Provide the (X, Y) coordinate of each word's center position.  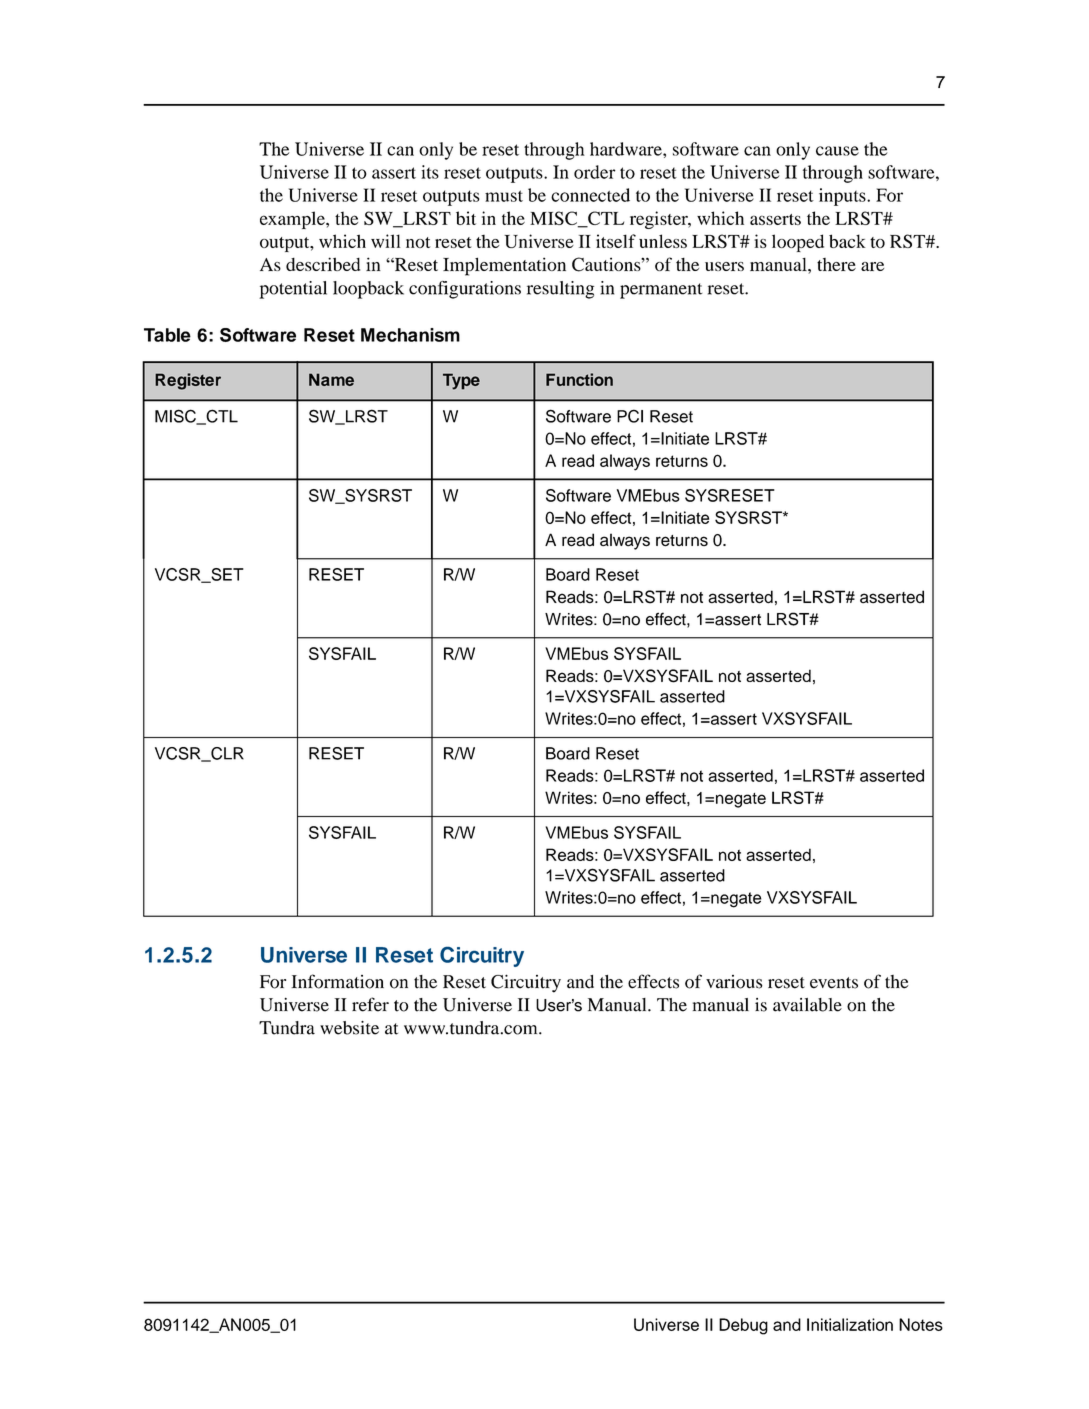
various (734, 982)
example (293, 220)
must (504, 196)
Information (337, 981)
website (349, 1028)
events (834, 983)
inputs (843, 197)
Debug (743, 1326)
